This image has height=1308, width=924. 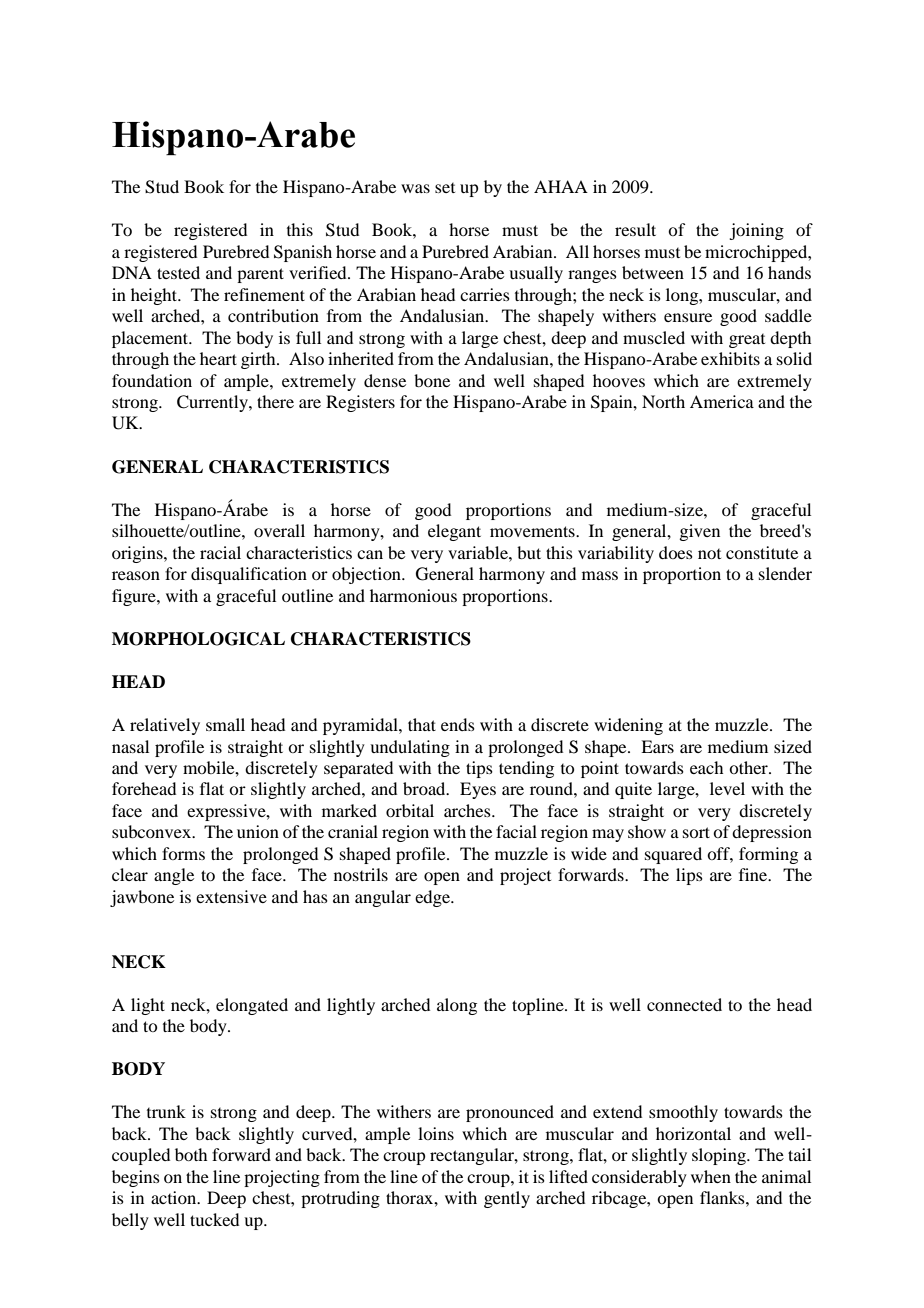 I want to click on joining, so click(x=756, y=231).
